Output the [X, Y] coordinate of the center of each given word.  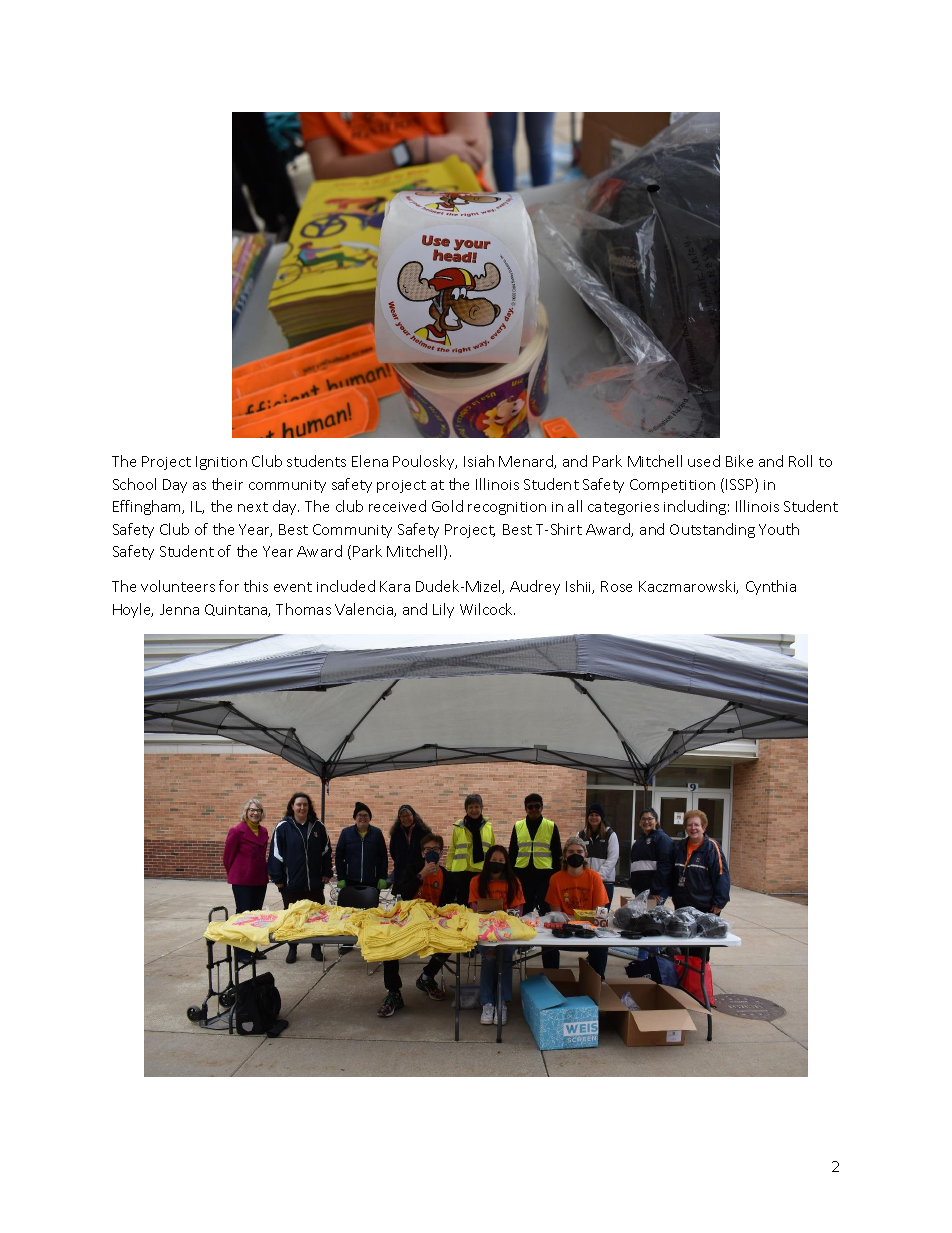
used [704, 461]
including [695, 507]
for [229, 586]
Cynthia [771, 587]
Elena [370, 461]
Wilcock [487, 609]
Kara [395, 586]
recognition [507, 508]
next [253, 507]
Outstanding [712, 530]
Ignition [221, 463]
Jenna [179, 609]
